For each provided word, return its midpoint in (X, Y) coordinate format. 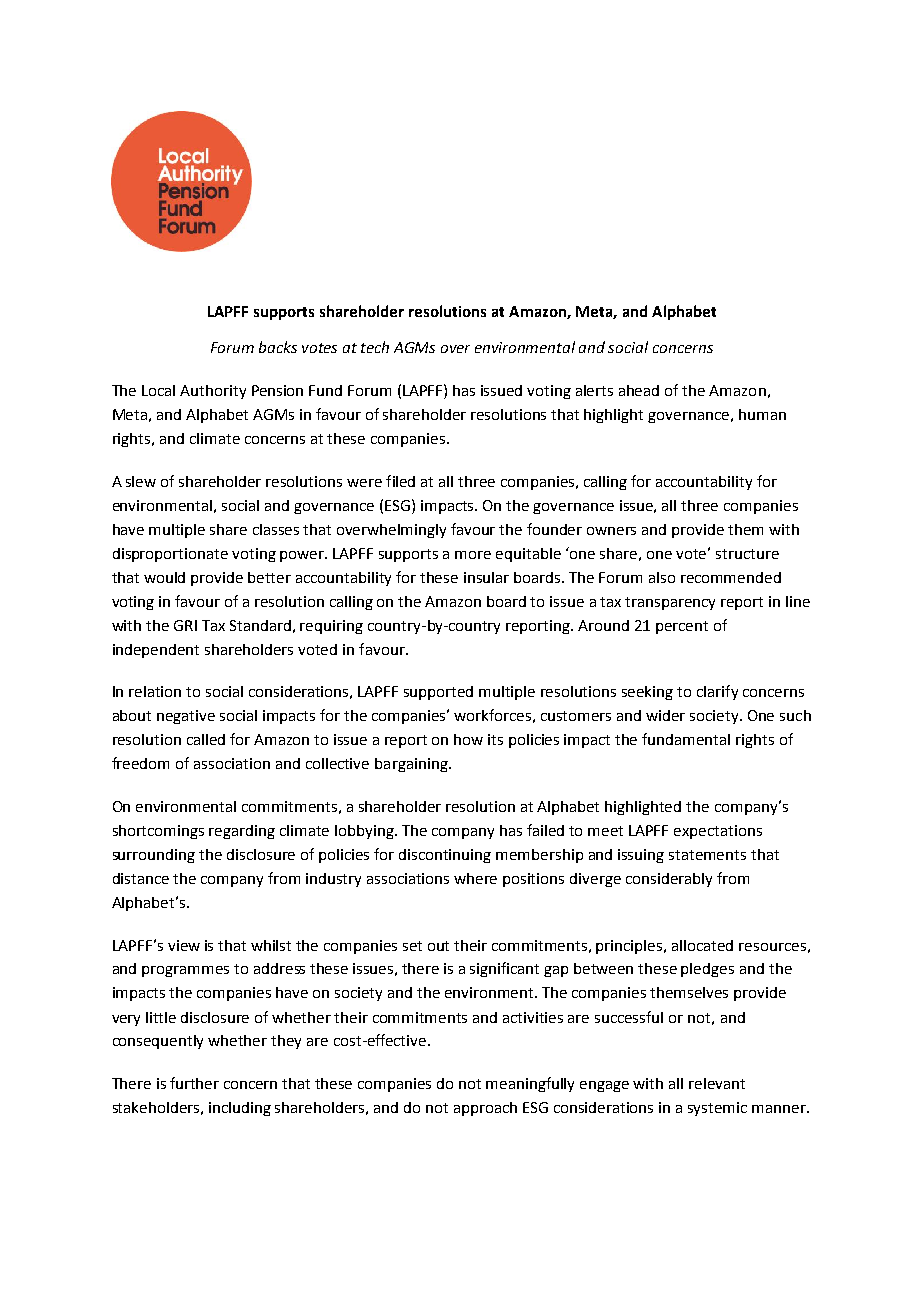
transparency (670, 603)
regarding (242, 832)
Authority (213, 392)
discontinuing (445, 856)
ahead (639, 390)
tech (375, 347)
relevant (717, 1083)
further (194, 1083)
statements (707, 855)
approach (485, 1109)
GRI (185, 625)
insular (486, 577)
